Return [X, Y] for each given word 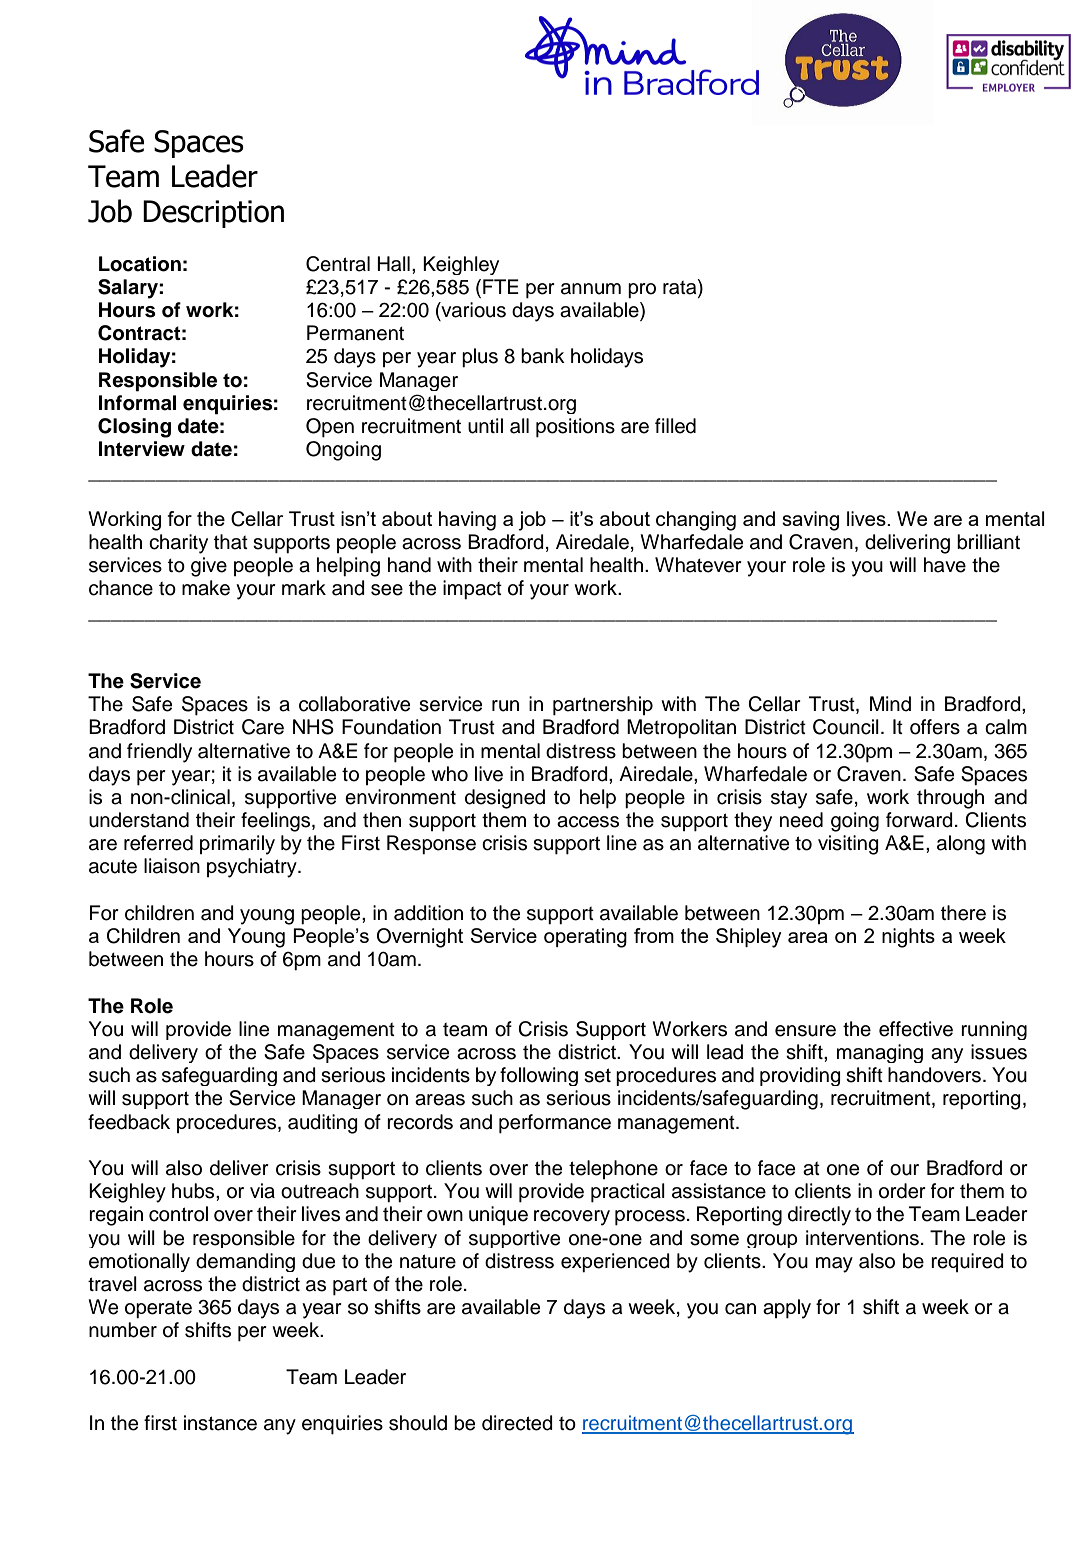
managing [880, 1053]
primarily [237, 845]
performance [555, 1124]
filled [675, 426]
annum [591, 289]
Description [213, 214]
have [945, 565]
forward [919, 820]
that [231, 542]
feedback [129, 1122]
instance [220, 1423]
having [467, 521]
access [588, 822]
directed [517, 1423]
